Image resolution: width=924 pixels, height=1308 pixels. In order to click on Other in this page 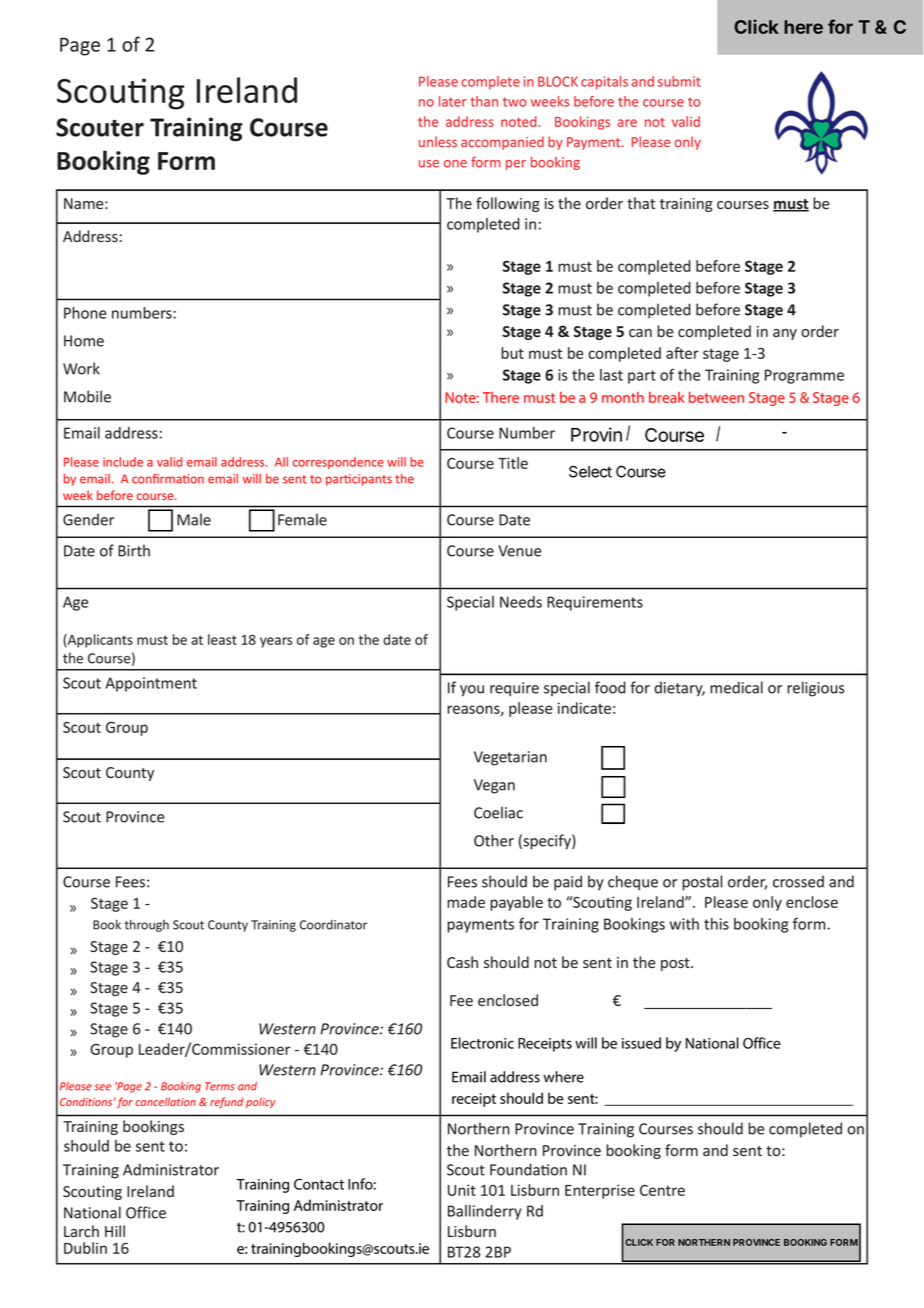, I will do `click(494, 840)`.
